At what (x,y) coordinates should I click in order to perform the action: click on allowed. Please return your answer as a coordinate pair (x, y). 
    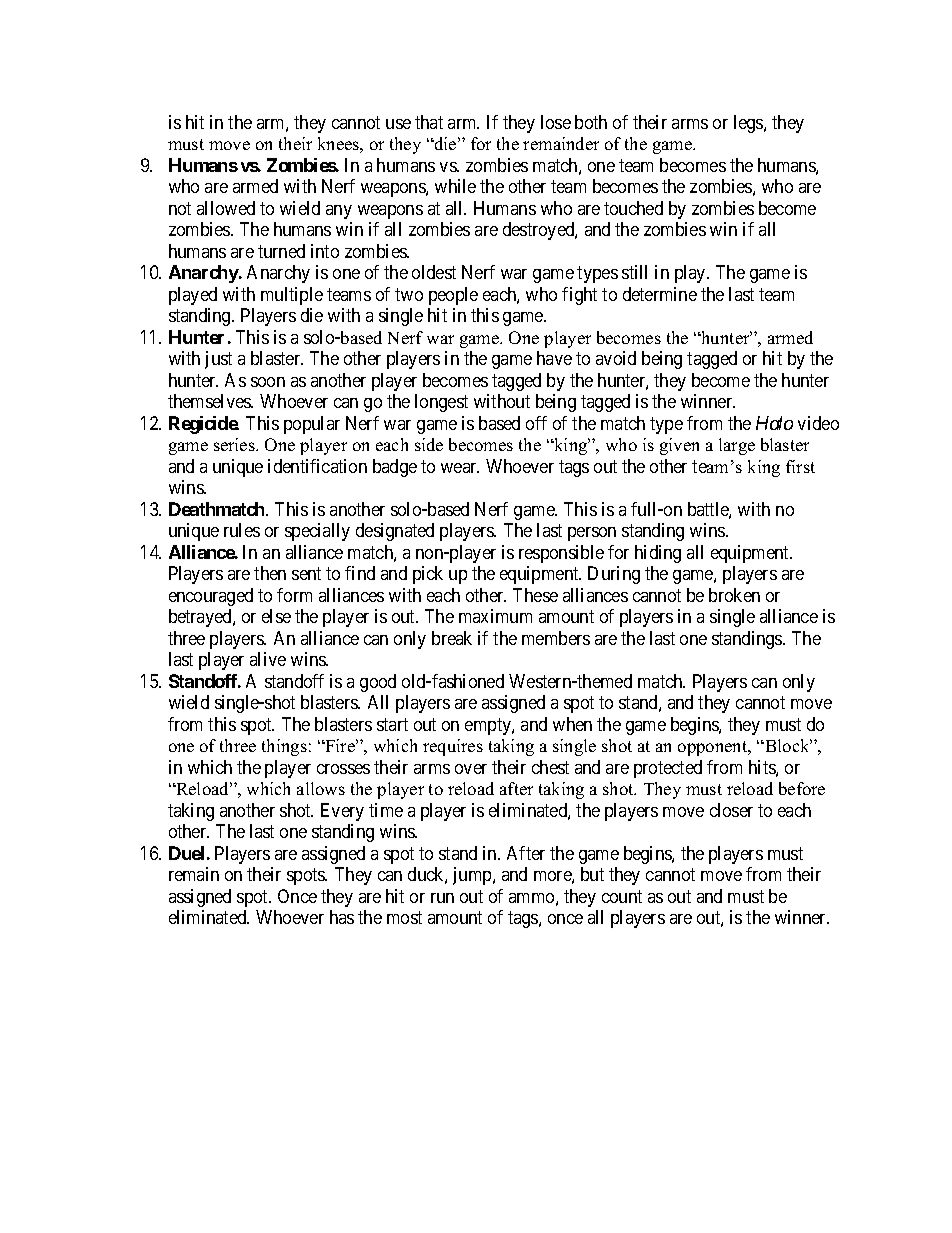
    Looking at the image, I should click on (226, 208).
